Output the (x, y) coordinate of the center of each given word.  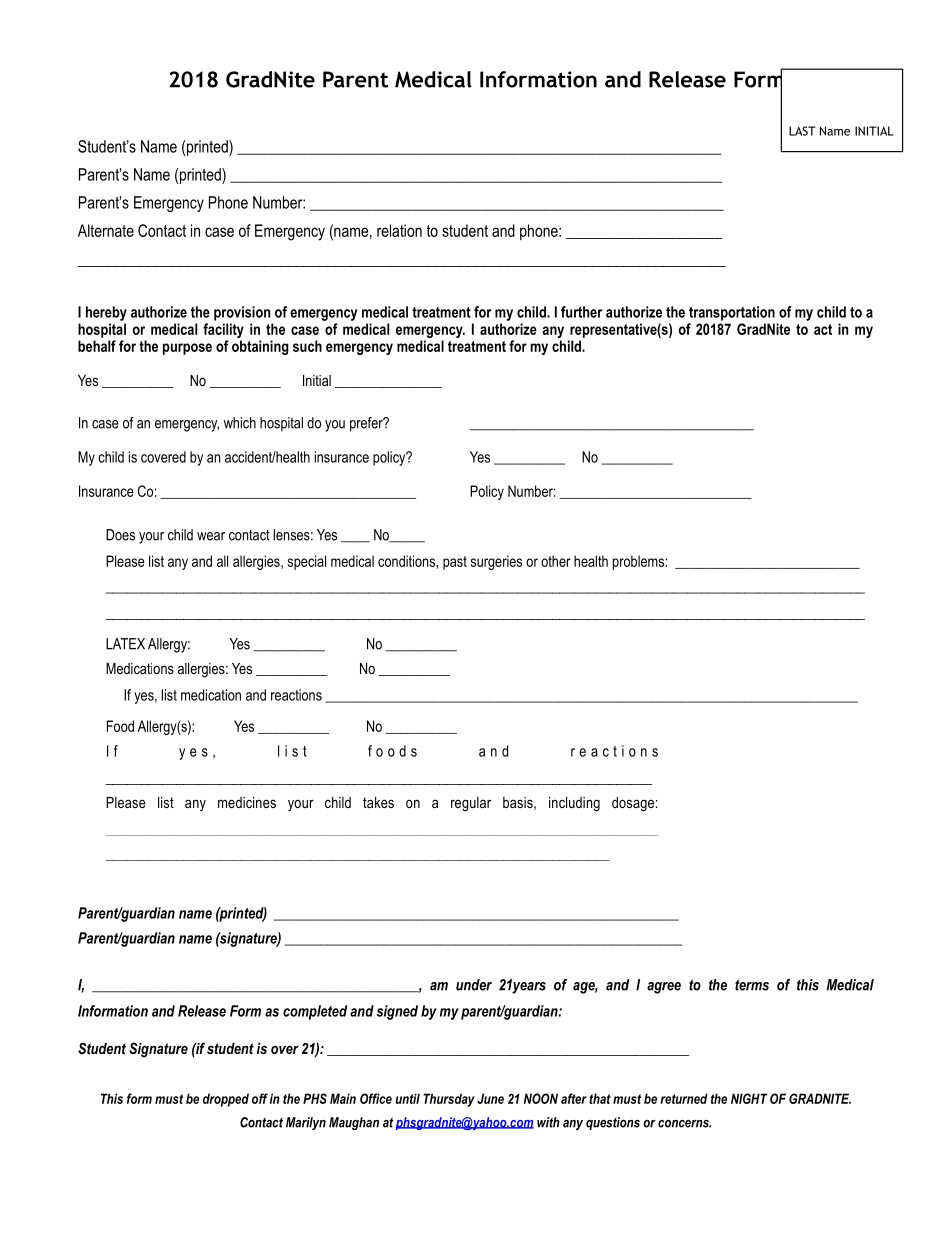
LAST (802, 131)
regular (471, 804)
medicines (247, 802)
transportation (732, 313)
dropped (226, 1100)
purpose (187, 349)
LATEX (125, 644)
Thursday (449, 1100)
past (455, 563)
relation (399, 230)
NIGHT (749, 1098)
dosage (633, 804)
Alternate (106, 230)
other (556, 561)
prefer (367, 424)
